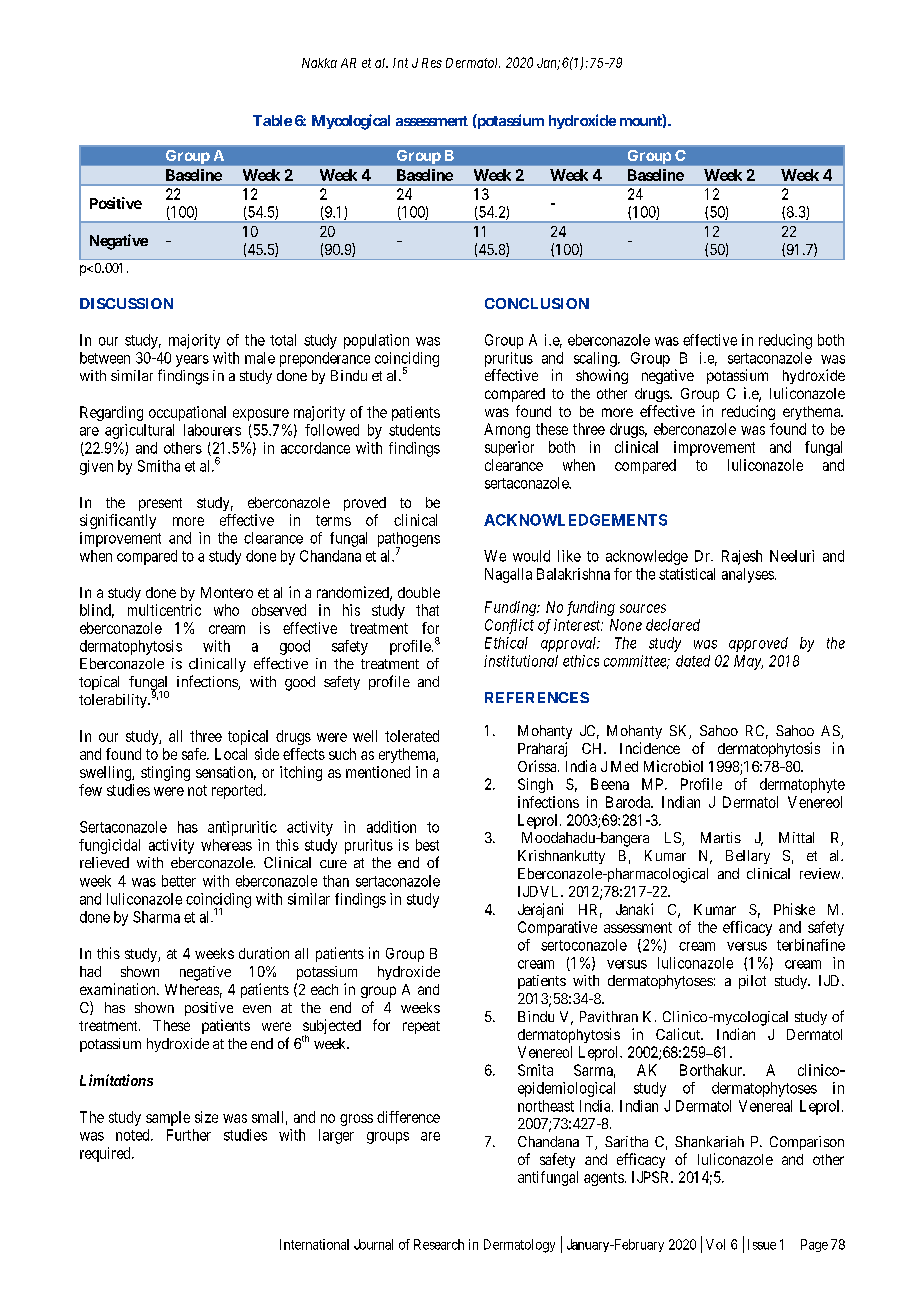 Image resolution: width=924 pixels, height=1308 pixels. Describe the element at coordinates (537, 303) in the page. I see `CONCLUSION` at that location.
